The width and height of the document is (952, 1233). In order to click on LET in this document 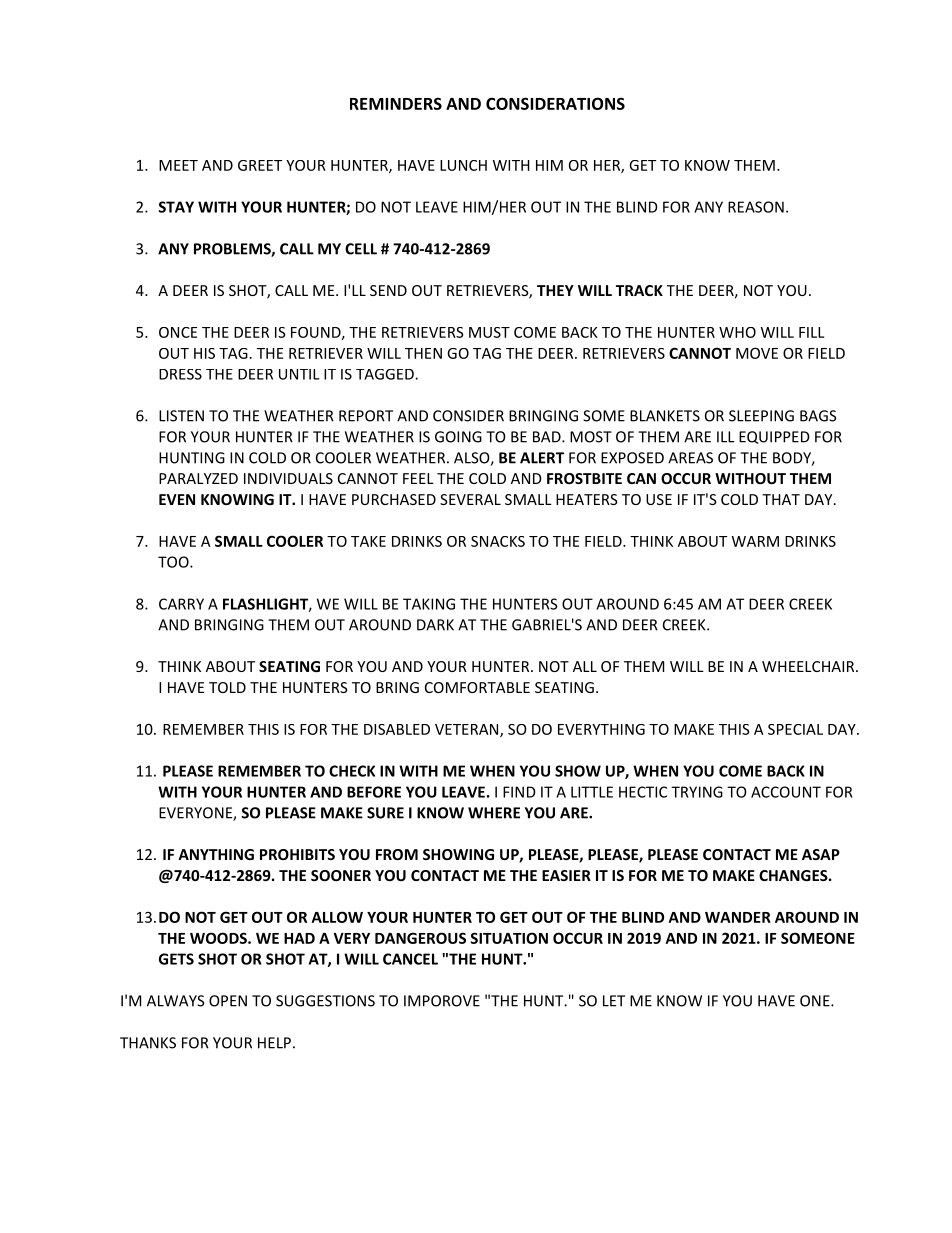, I will do `click(614, 1001)`.
